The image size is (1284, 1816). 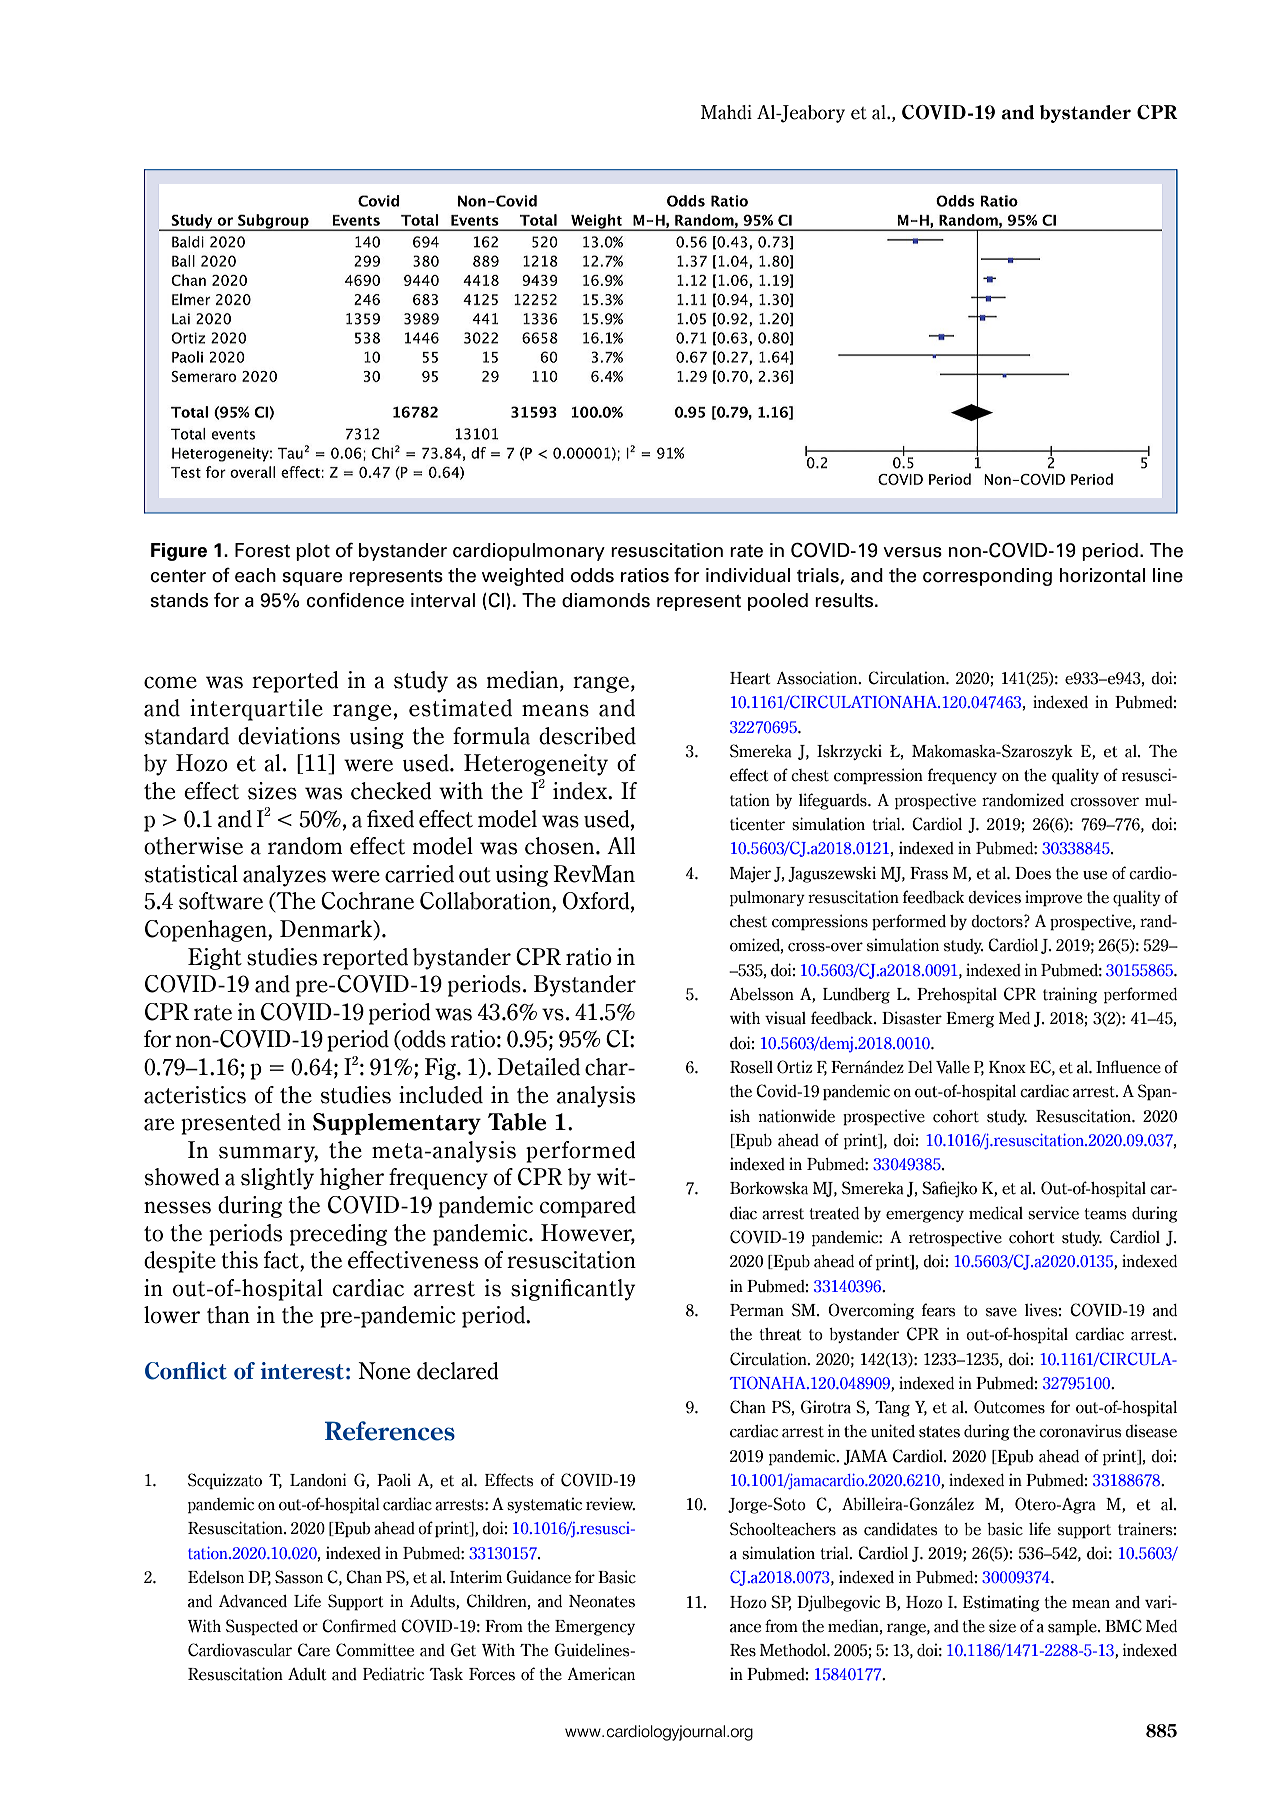 I want to click on corresponding, so click(x=987, y=577).
